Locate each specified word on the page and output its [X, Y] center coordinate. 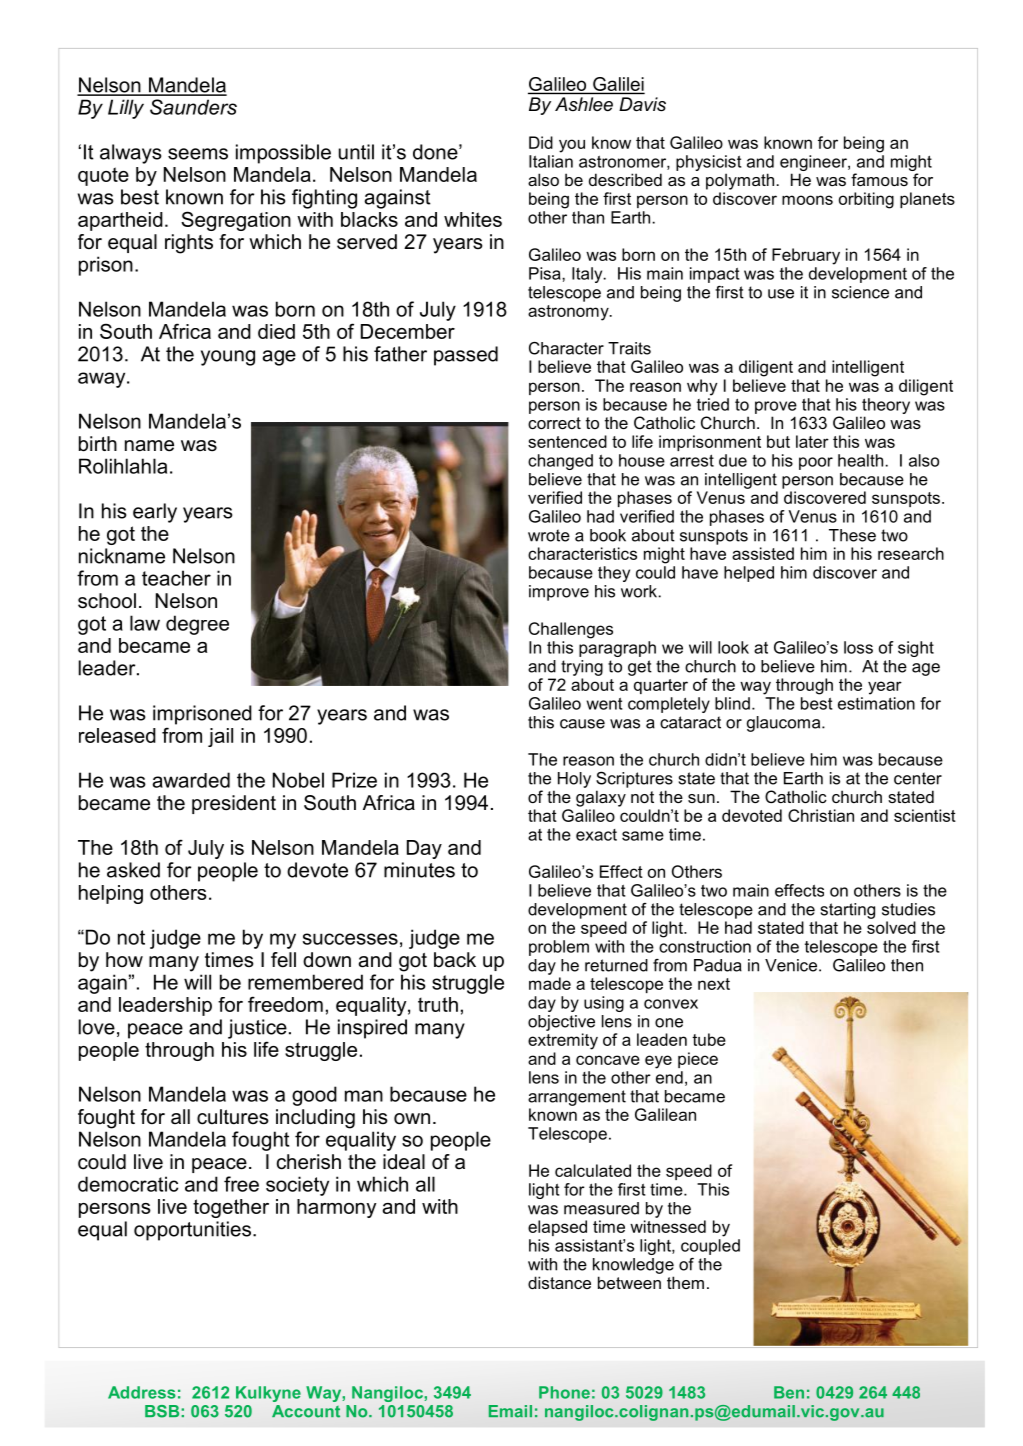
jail [220, 737]
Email [510, 1411]
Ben [789, 1392]
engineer [814, 163]
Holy [574, 780]
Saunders [193, 107]
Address [142, 1392]
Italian [551, 160]
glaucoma [785, 724]
